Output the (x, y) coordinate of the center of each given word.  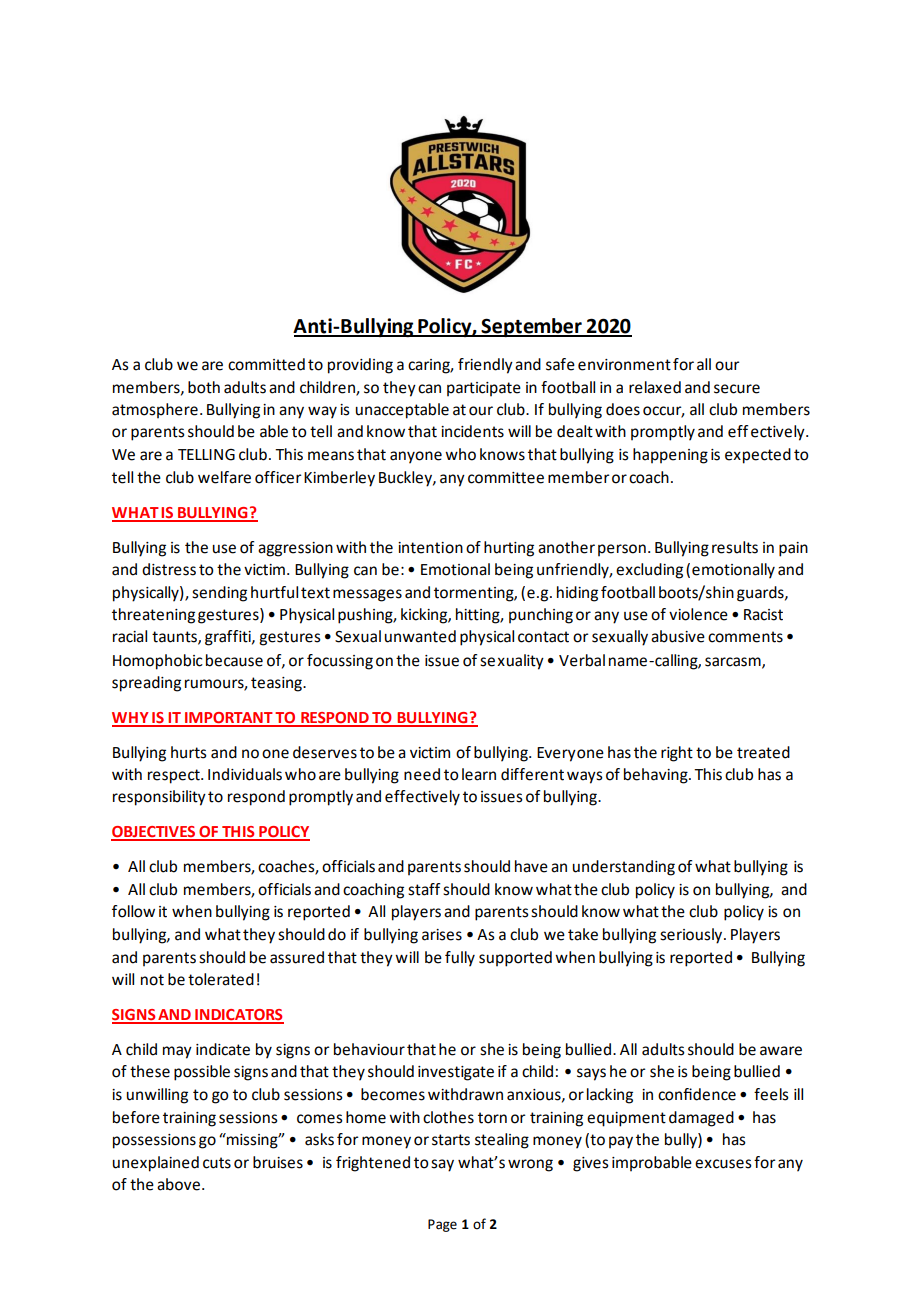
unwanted (420, 636)
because (234, 660)
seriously (692, 936)
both (204, 387)
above (178, 1184)
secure (737, 389)
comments (745, 637)
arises (442, 935)
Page (442, 1225)
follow (133, 911)
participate (484, 389)
